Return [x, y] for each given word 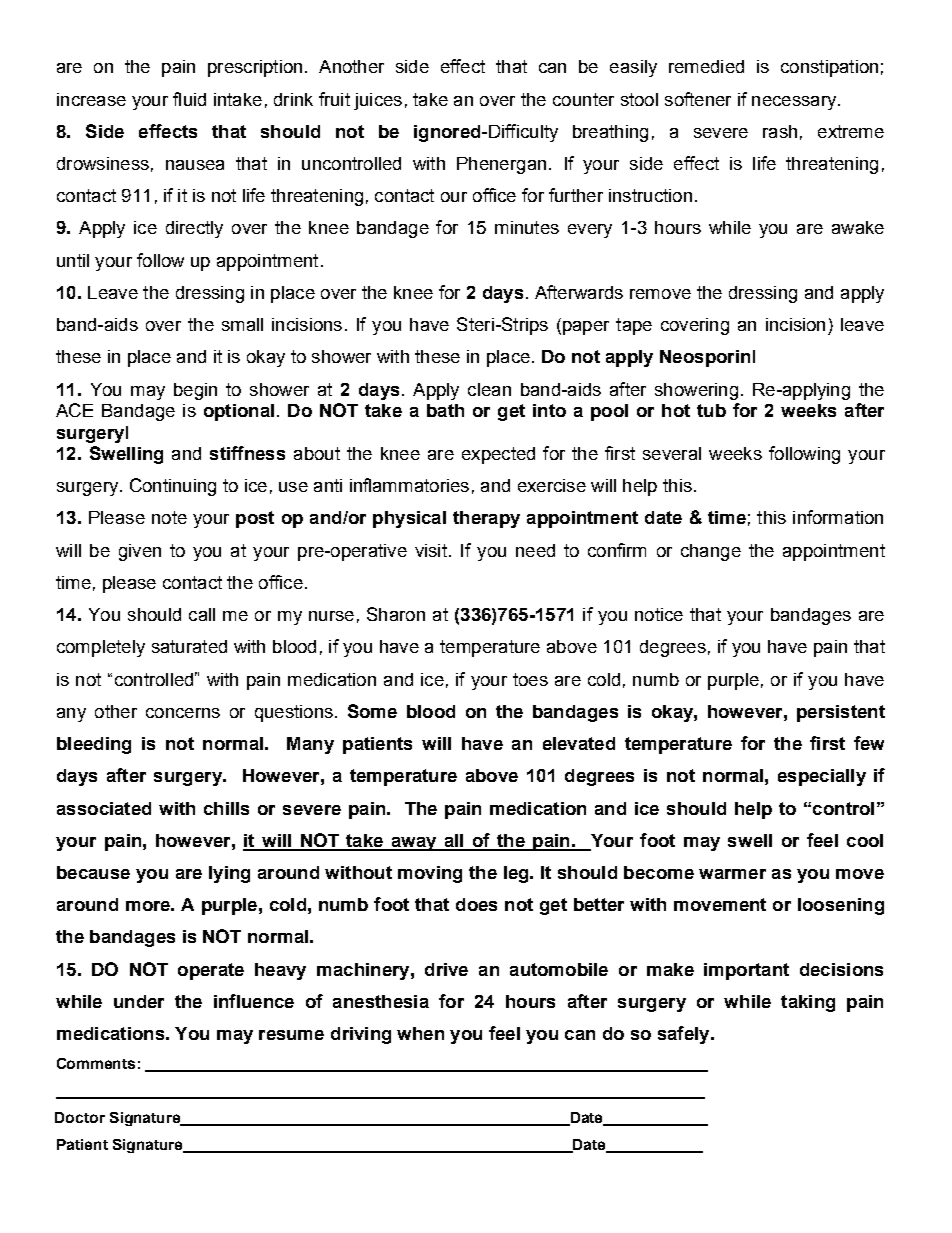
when [420, 1033]
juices [378, 101]
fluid [189, 99]
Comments [96, 1063]
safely [685, 1035]
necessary [795, 103]
